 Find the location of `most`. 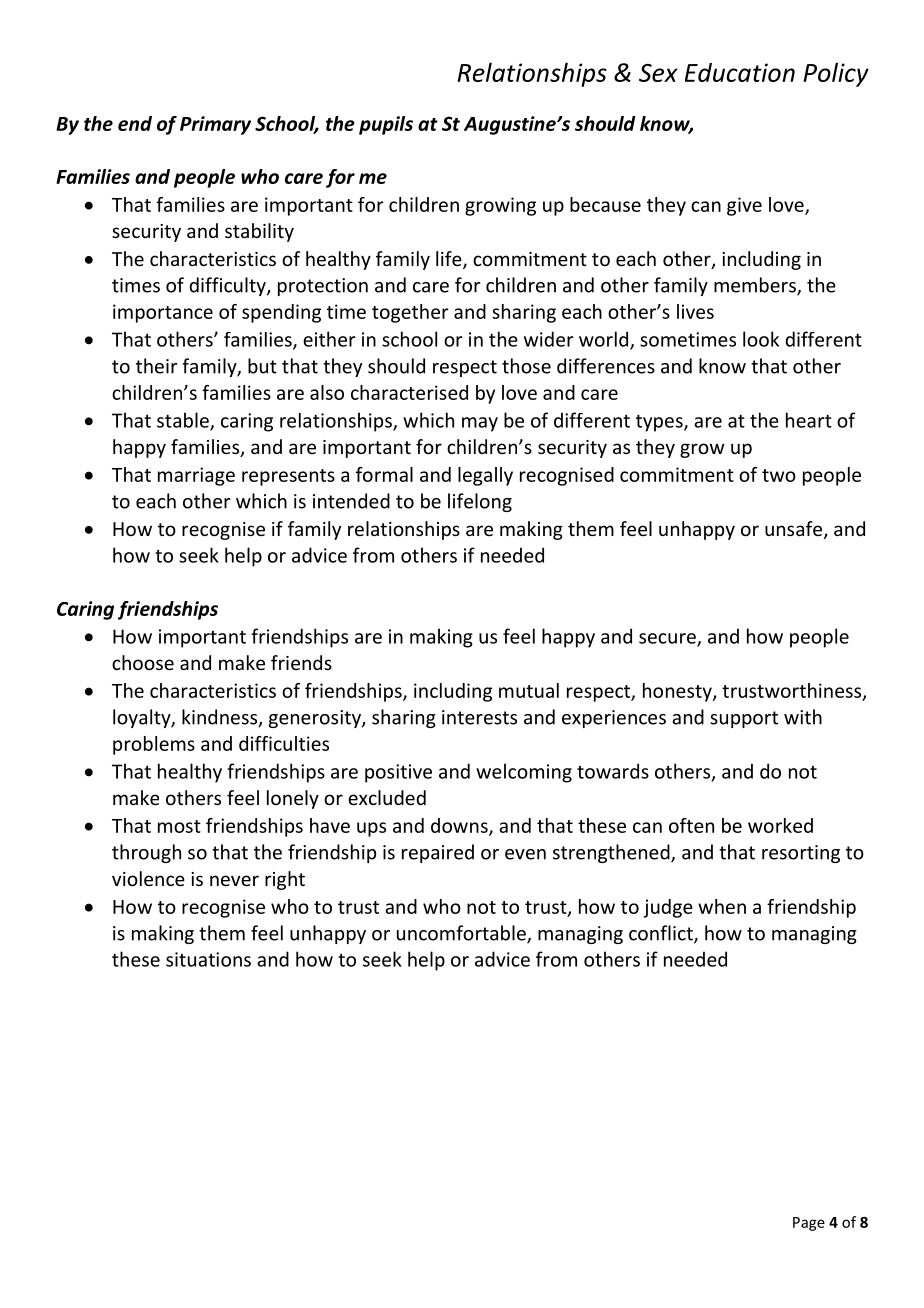

most is located at coordinates (179, 826).
